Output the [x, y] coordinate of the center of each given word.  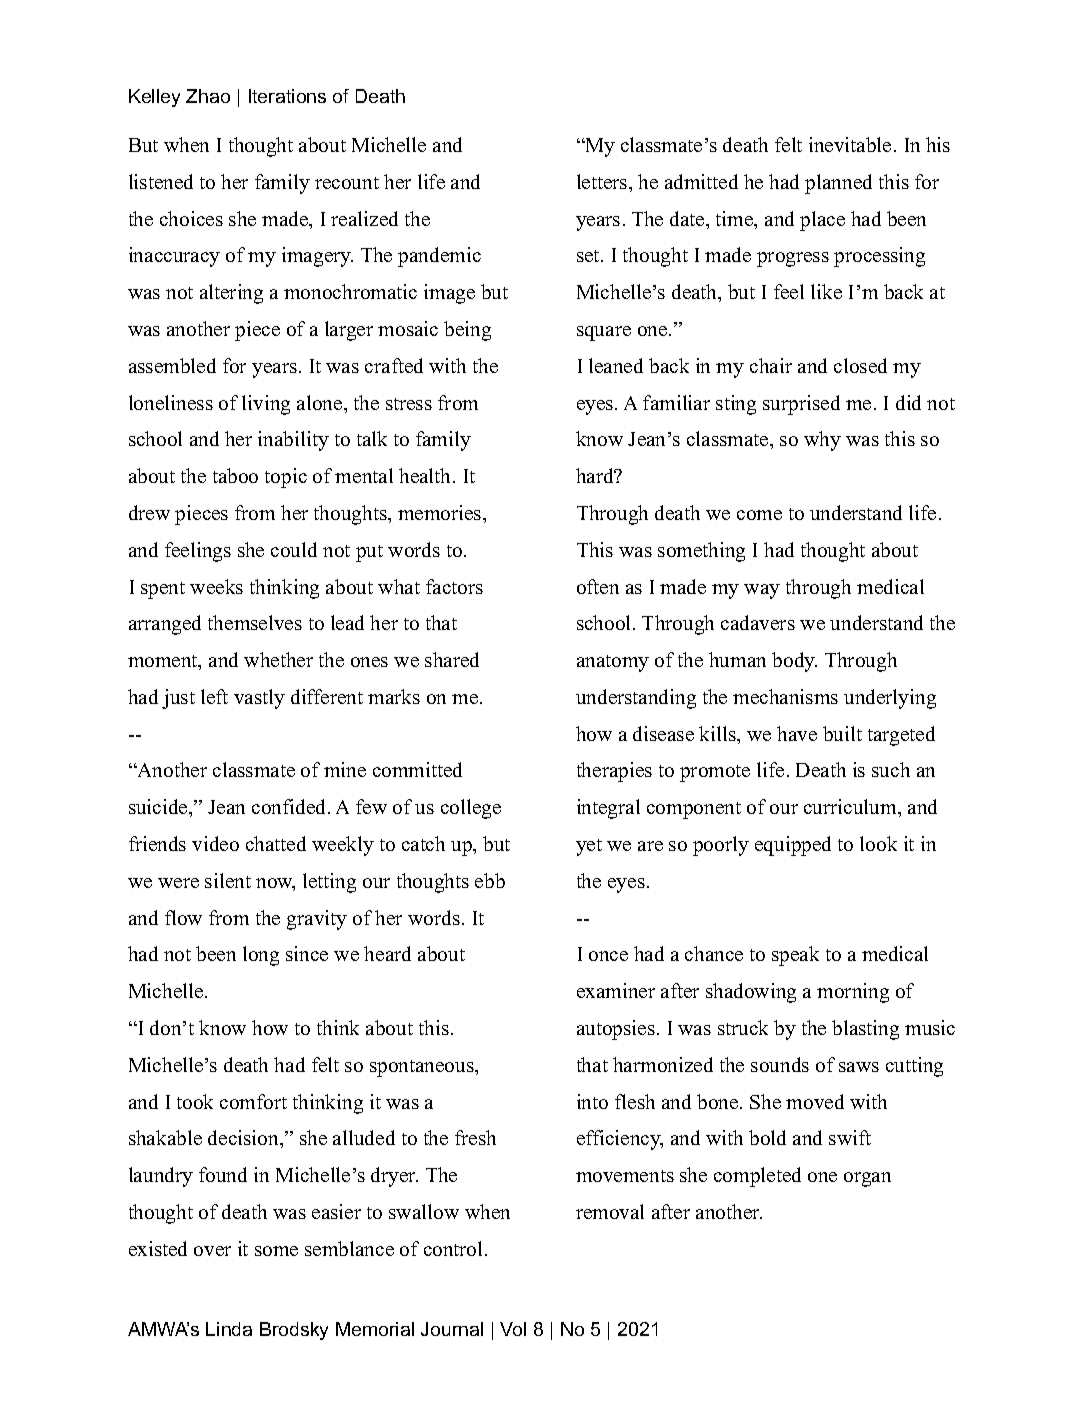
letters [603, 181]
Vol [513, 1329]
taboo [235, 475]
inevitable [850, 144]
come [759, 515]
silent [228, 880]
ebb [490, 880]
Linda [229, 1329]
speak [795, 956]
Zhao [208, 96]
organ [867, 1179]
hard [596, 475]
